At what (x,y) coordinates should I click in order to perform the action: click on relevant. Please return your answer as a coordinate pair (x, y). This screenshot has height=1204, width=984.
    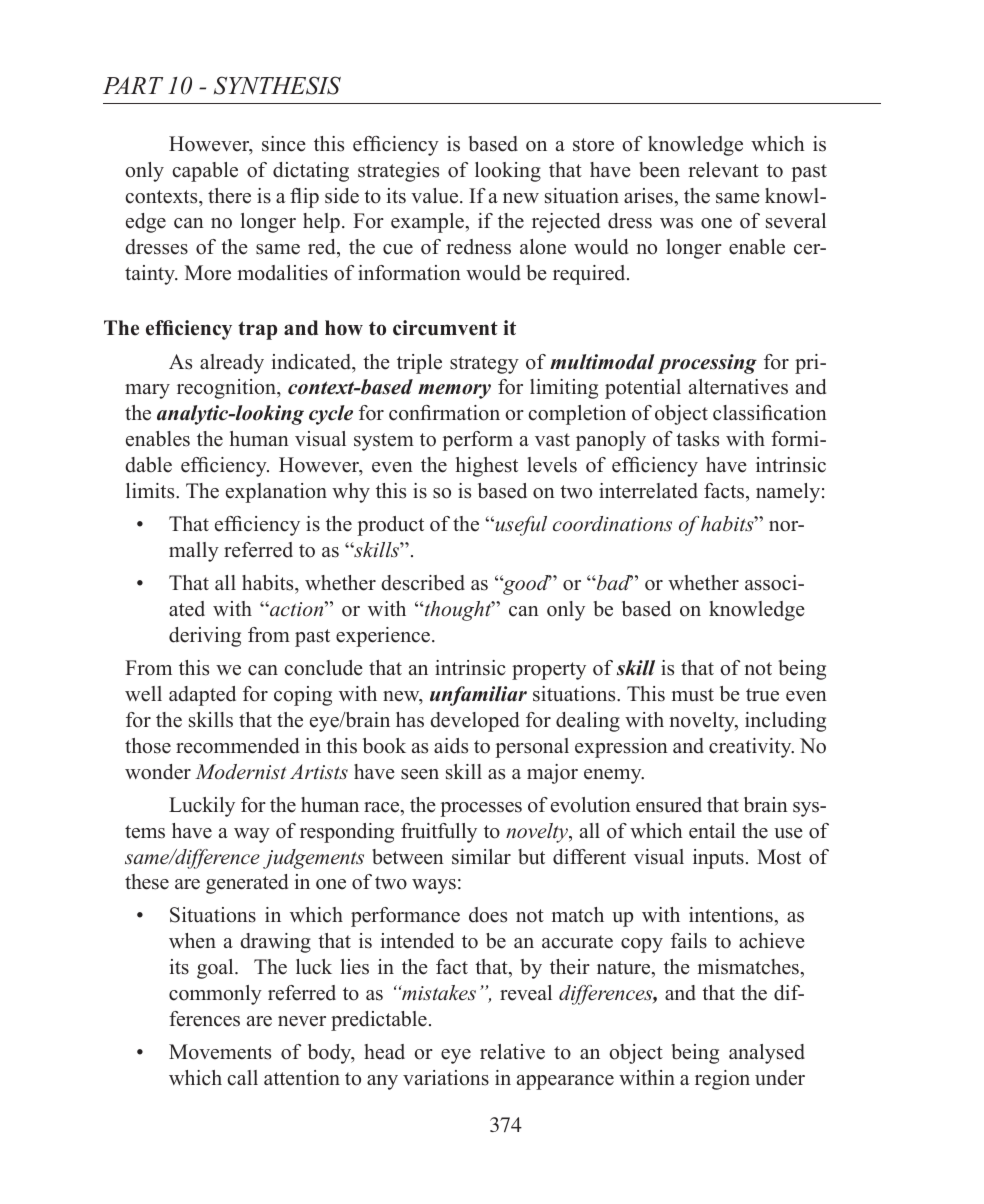
    Looking at the image, I should click on (723, 170).
